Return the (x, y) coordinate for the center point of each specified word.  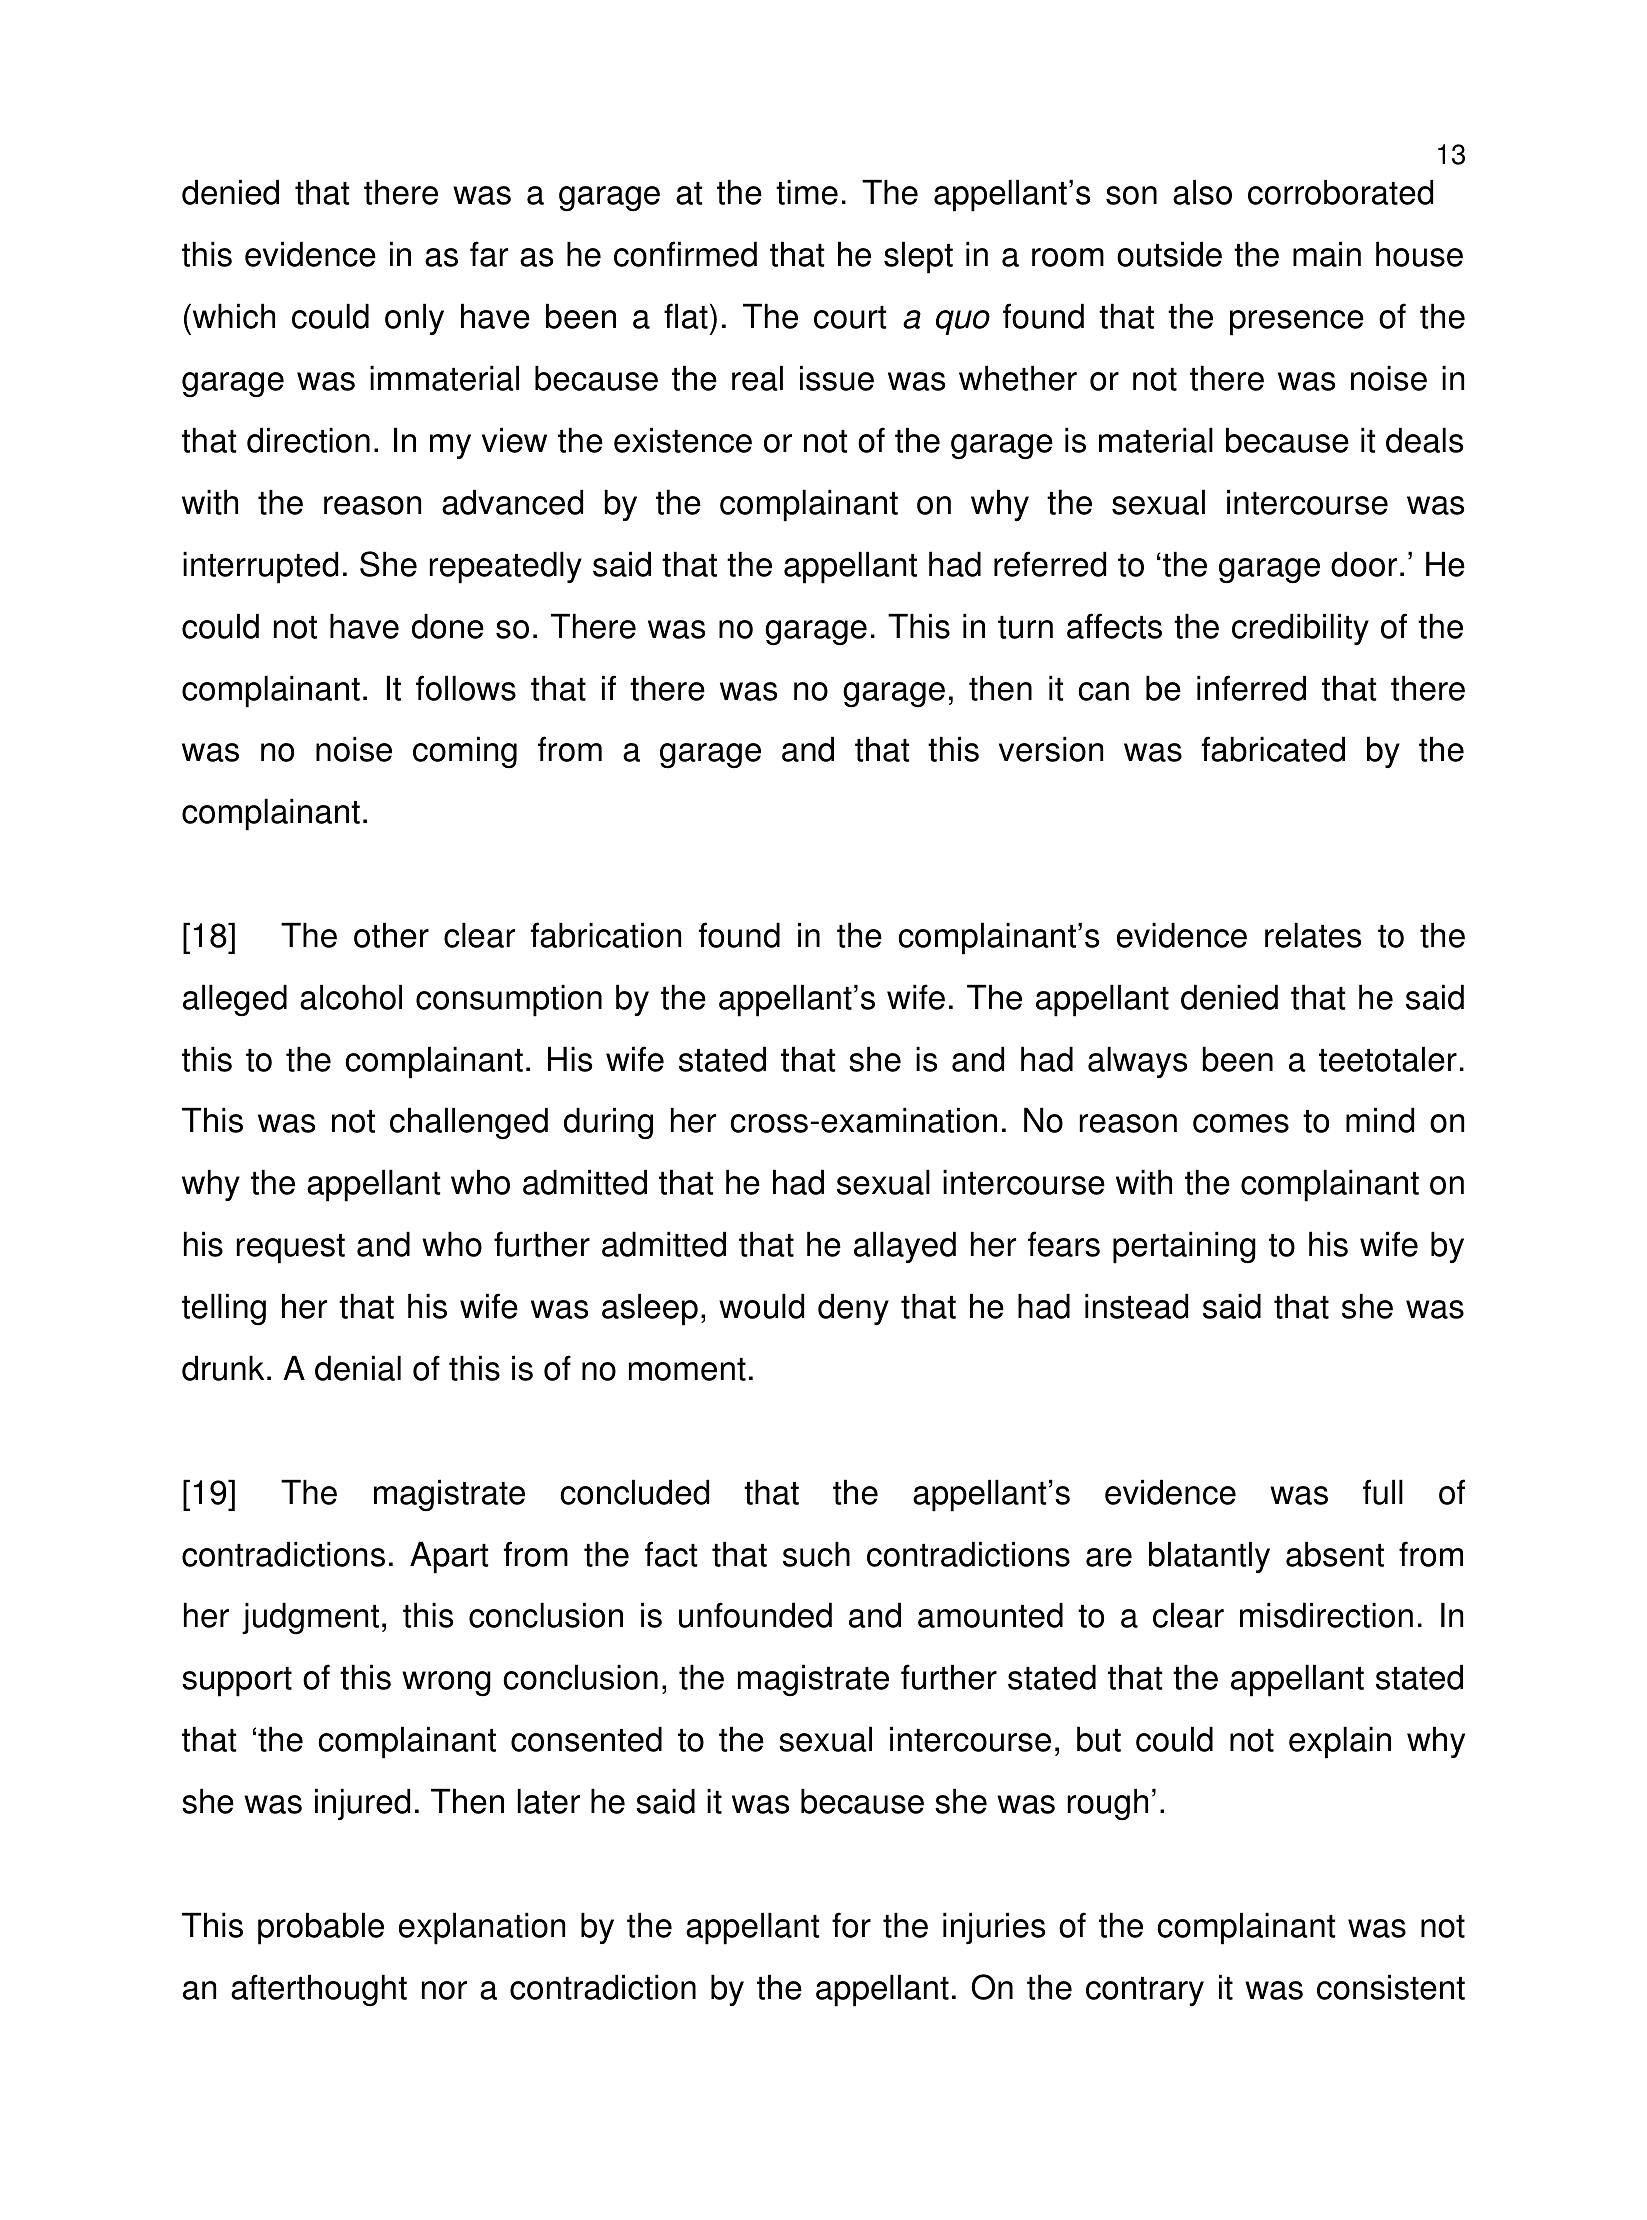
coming (465, 752)
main (1327, 254)
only (414, 319)
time (807, 192)
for (851, 1925)
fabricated (1273, 749)
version (1051, 749)
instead (1136, 1306)
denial (358, 1368)
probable (321, 1928)
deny (853, 1309)
